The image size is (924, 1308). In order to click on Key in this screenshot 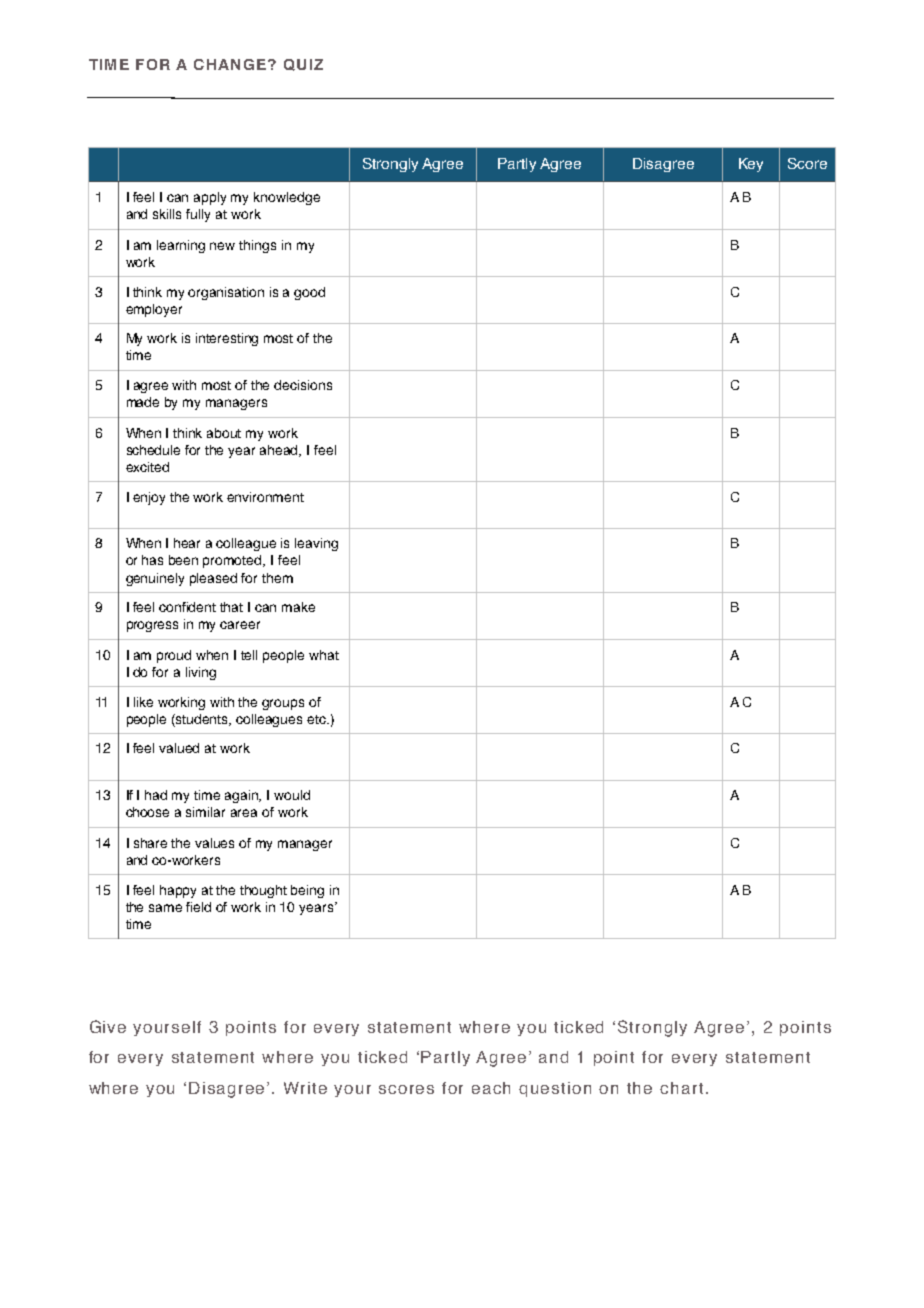, I will do `click(751, 165)`.
